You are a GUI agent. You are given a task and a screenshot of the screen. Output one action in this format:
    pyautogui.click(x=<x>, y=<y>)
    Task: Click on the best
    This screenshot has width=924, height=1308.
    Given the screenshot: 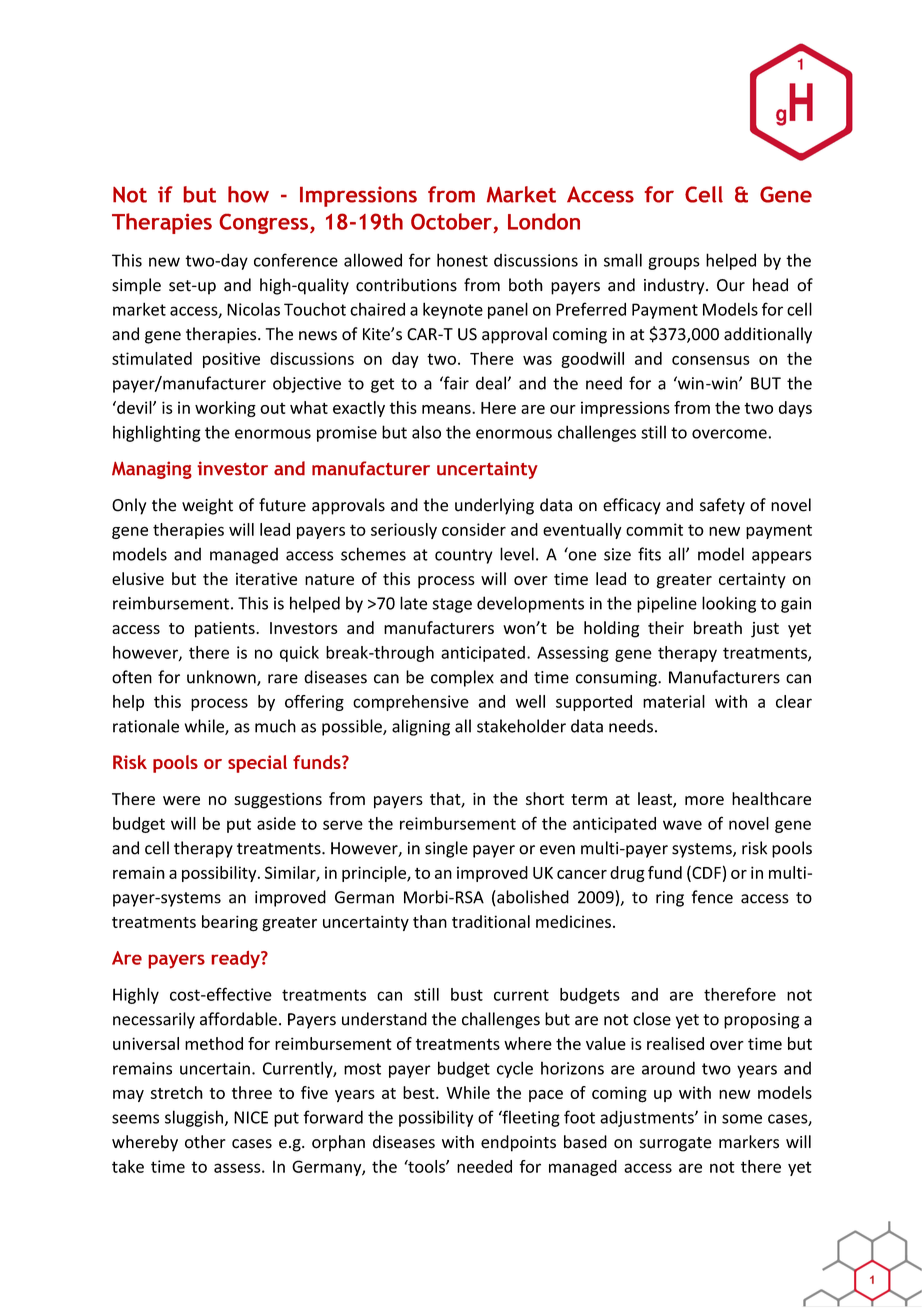 What is the action you would take?
    pyautogui.click(x=420, y=1092)
